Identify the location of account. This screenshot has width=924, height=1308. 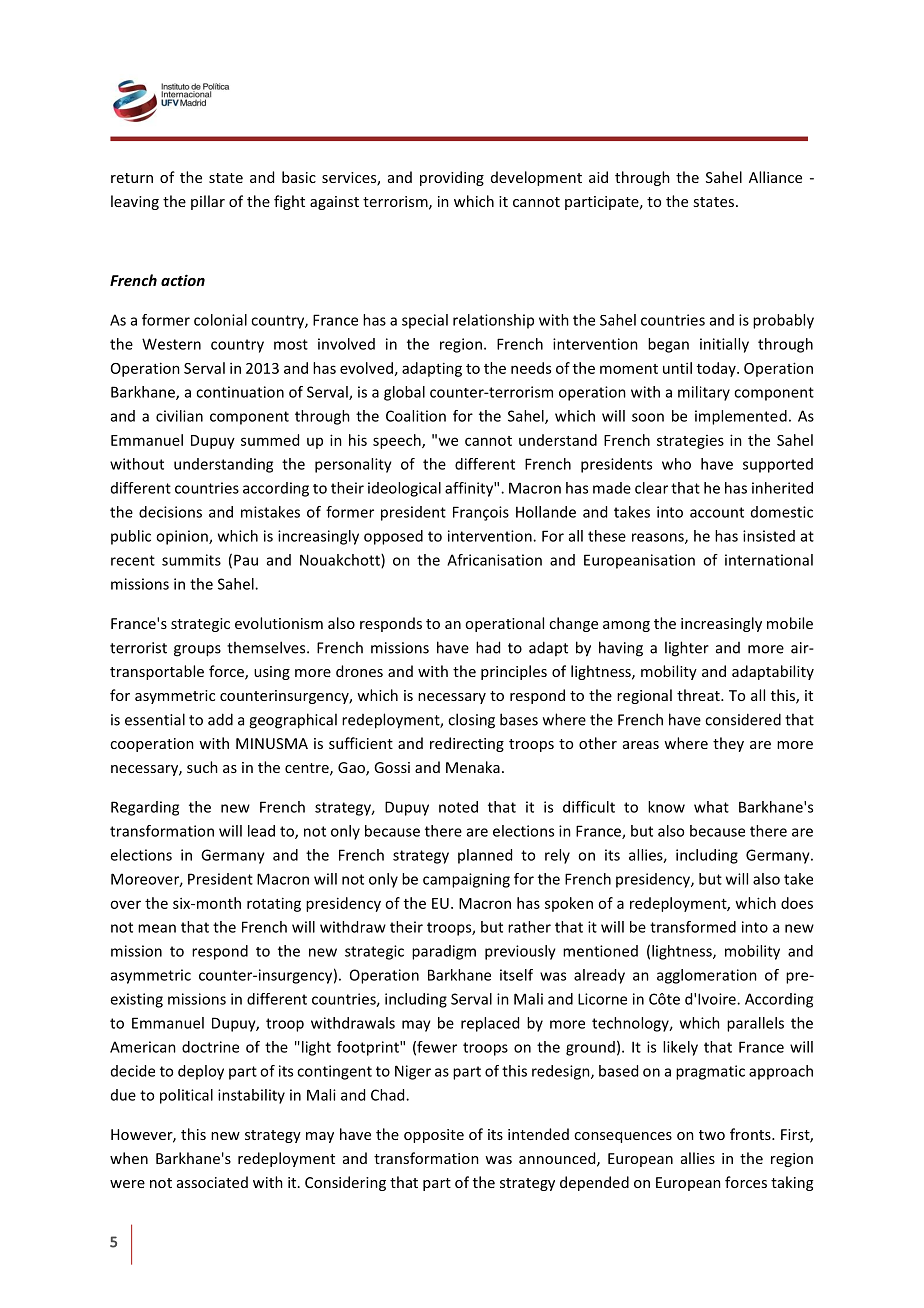
(717, 512).
